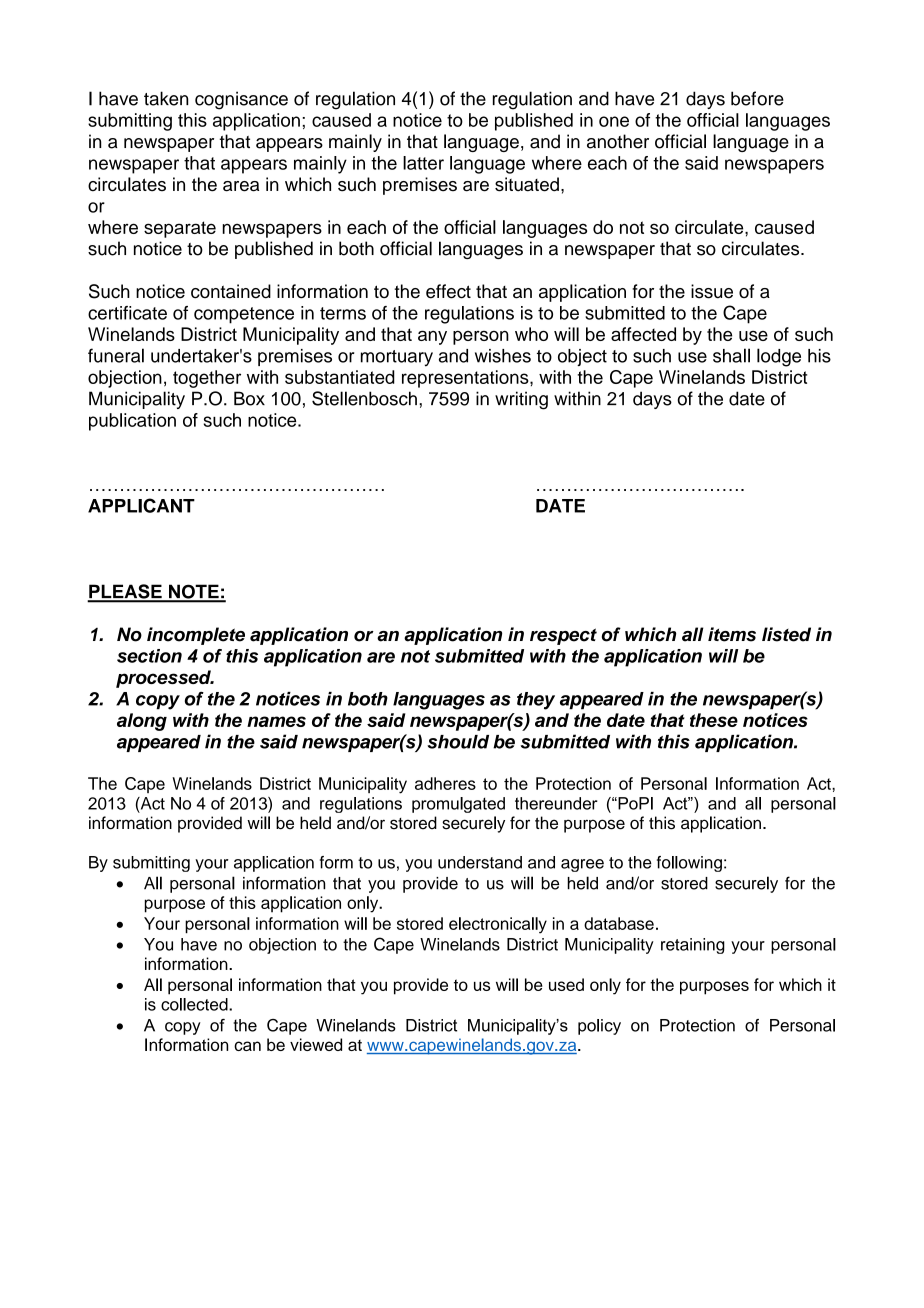 This page has width=924, height=1308. Describe the element at coordinates (249, 398) in the page. I see `Box` at that location.
